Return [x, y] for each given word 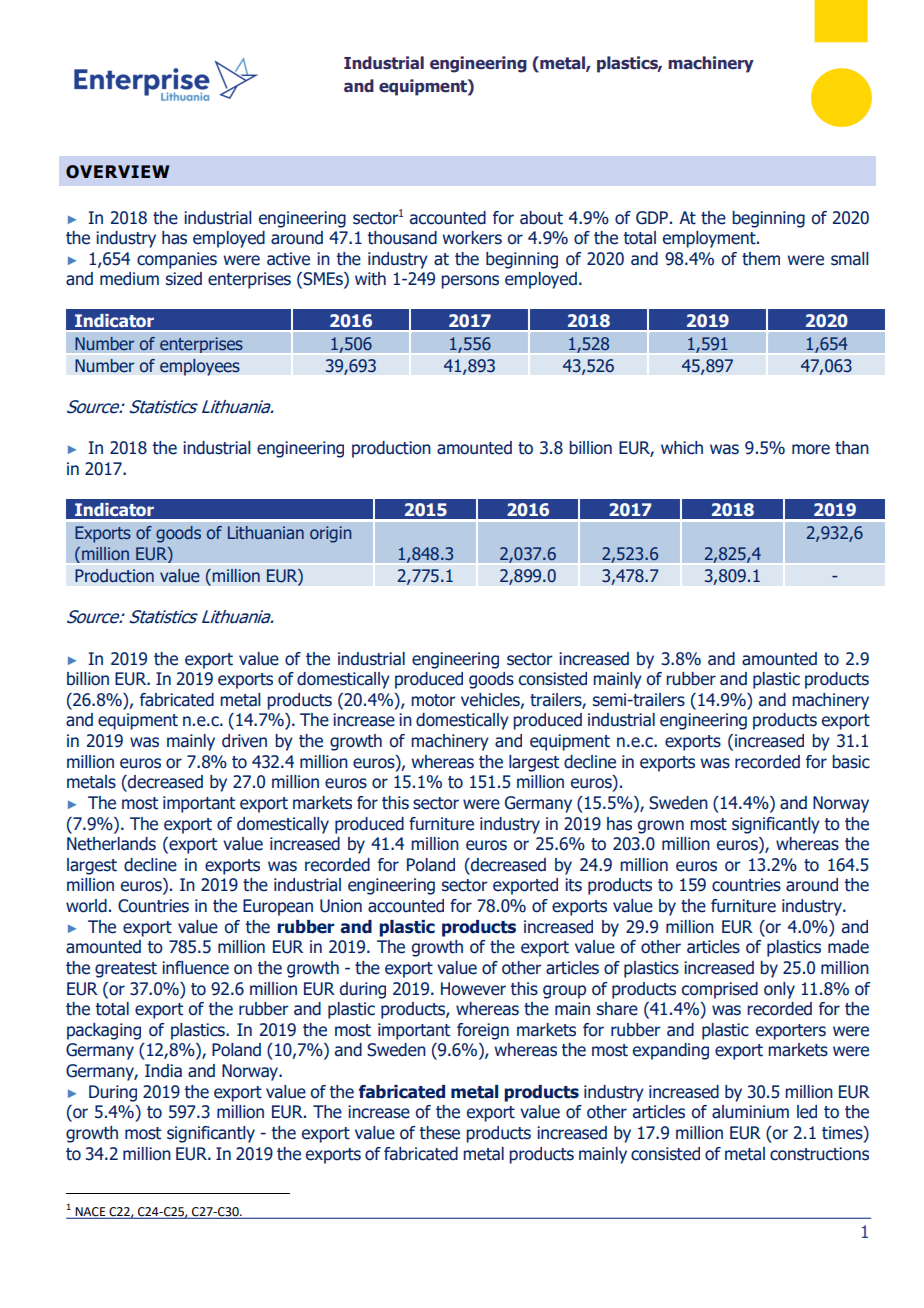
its [573, 885]
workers [472, 238]
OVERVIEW [117, 172]
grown [661, 827]
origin [330, 534]
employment [710, 239]
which [682, 448]
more [811, 449]
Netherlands [111, 844]
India [163, 1071]
